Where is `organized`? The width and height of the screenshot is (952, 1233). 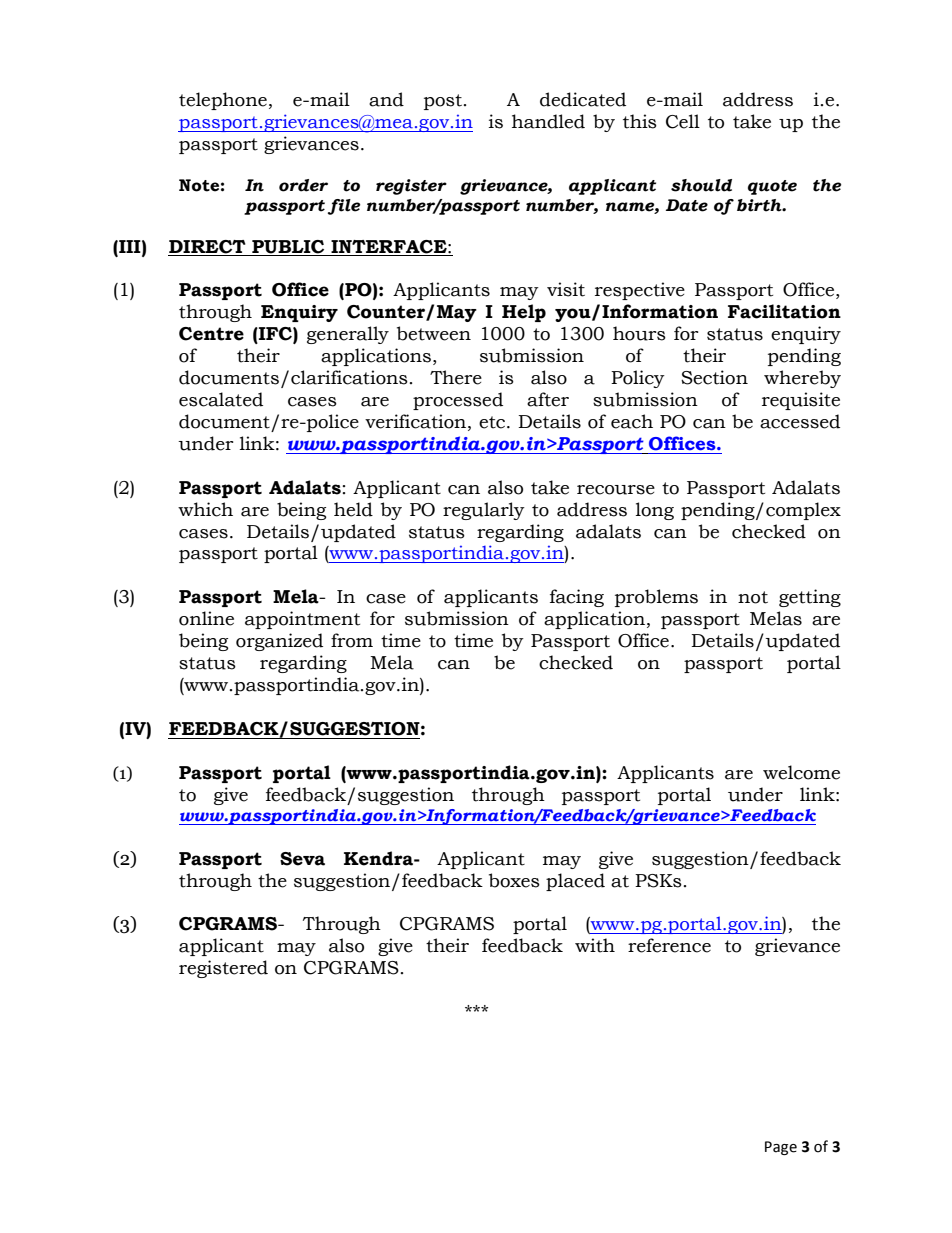
organized is located at coordinates (279, 642).
